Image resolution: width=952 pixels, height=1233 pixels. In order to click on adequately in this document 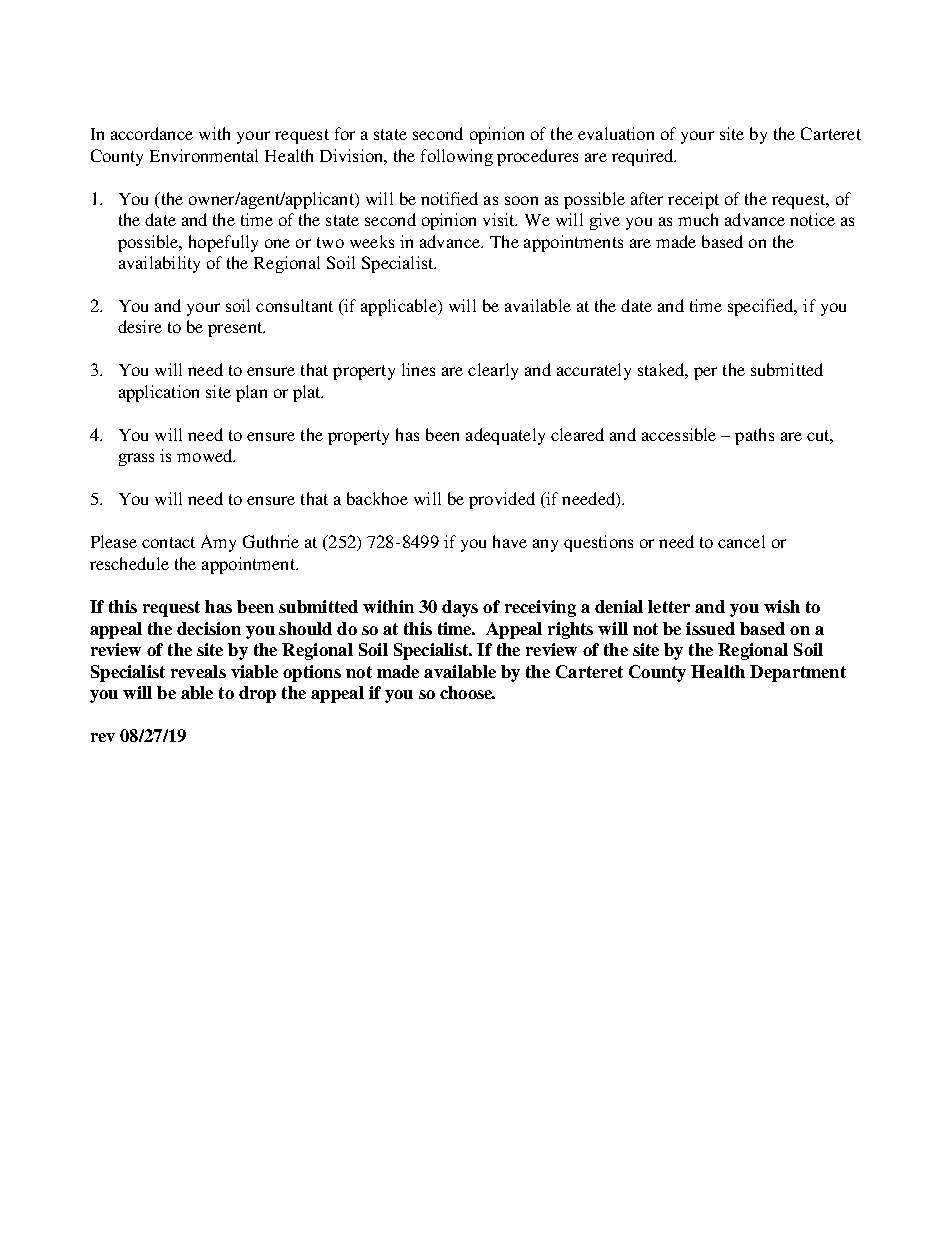, I will do `click(505, 436)`.
